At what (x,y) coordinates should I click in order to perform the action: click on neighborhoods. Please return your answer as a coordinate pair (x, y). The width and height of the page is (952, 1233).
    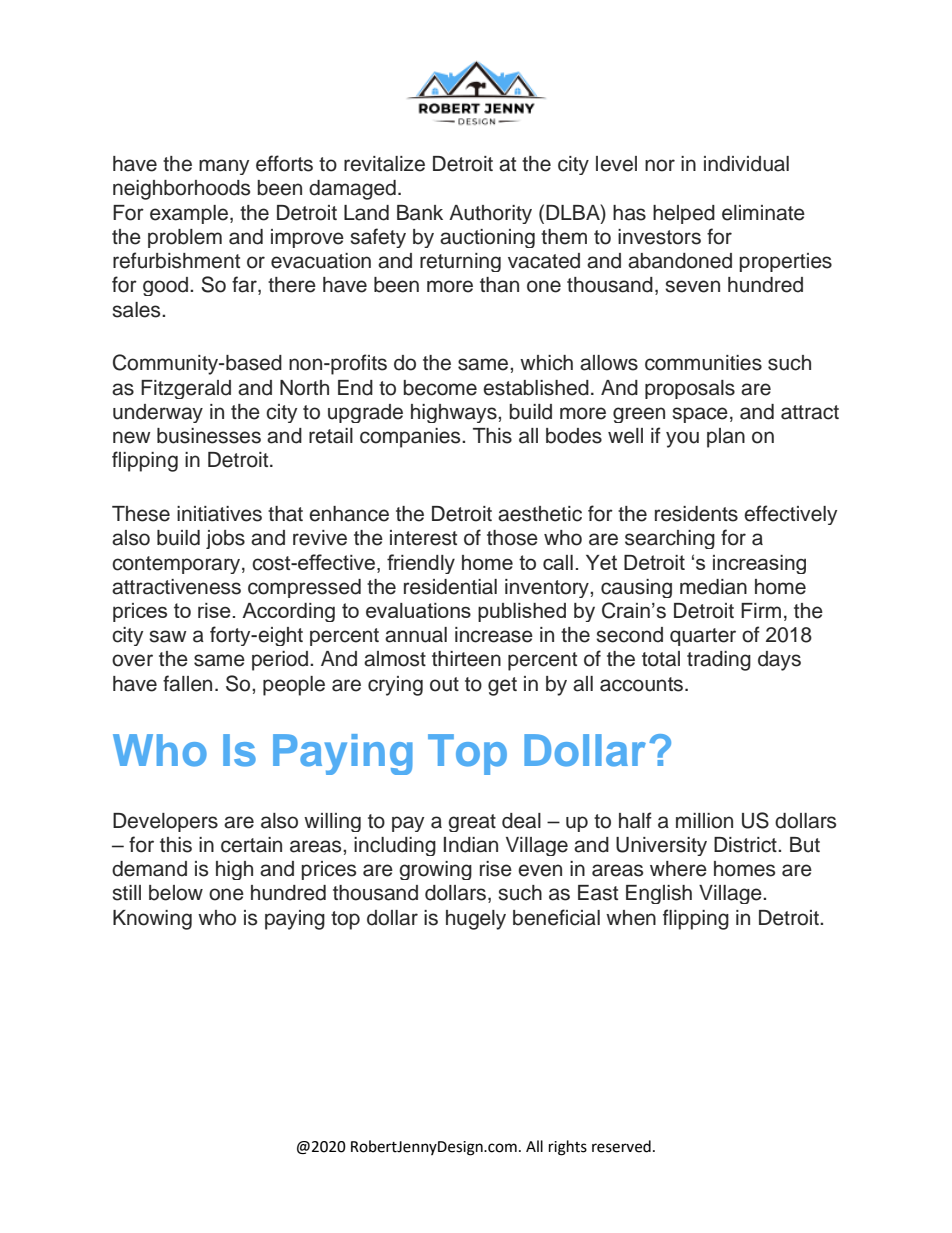
    Looking at the image, I should click on (181, 190).
